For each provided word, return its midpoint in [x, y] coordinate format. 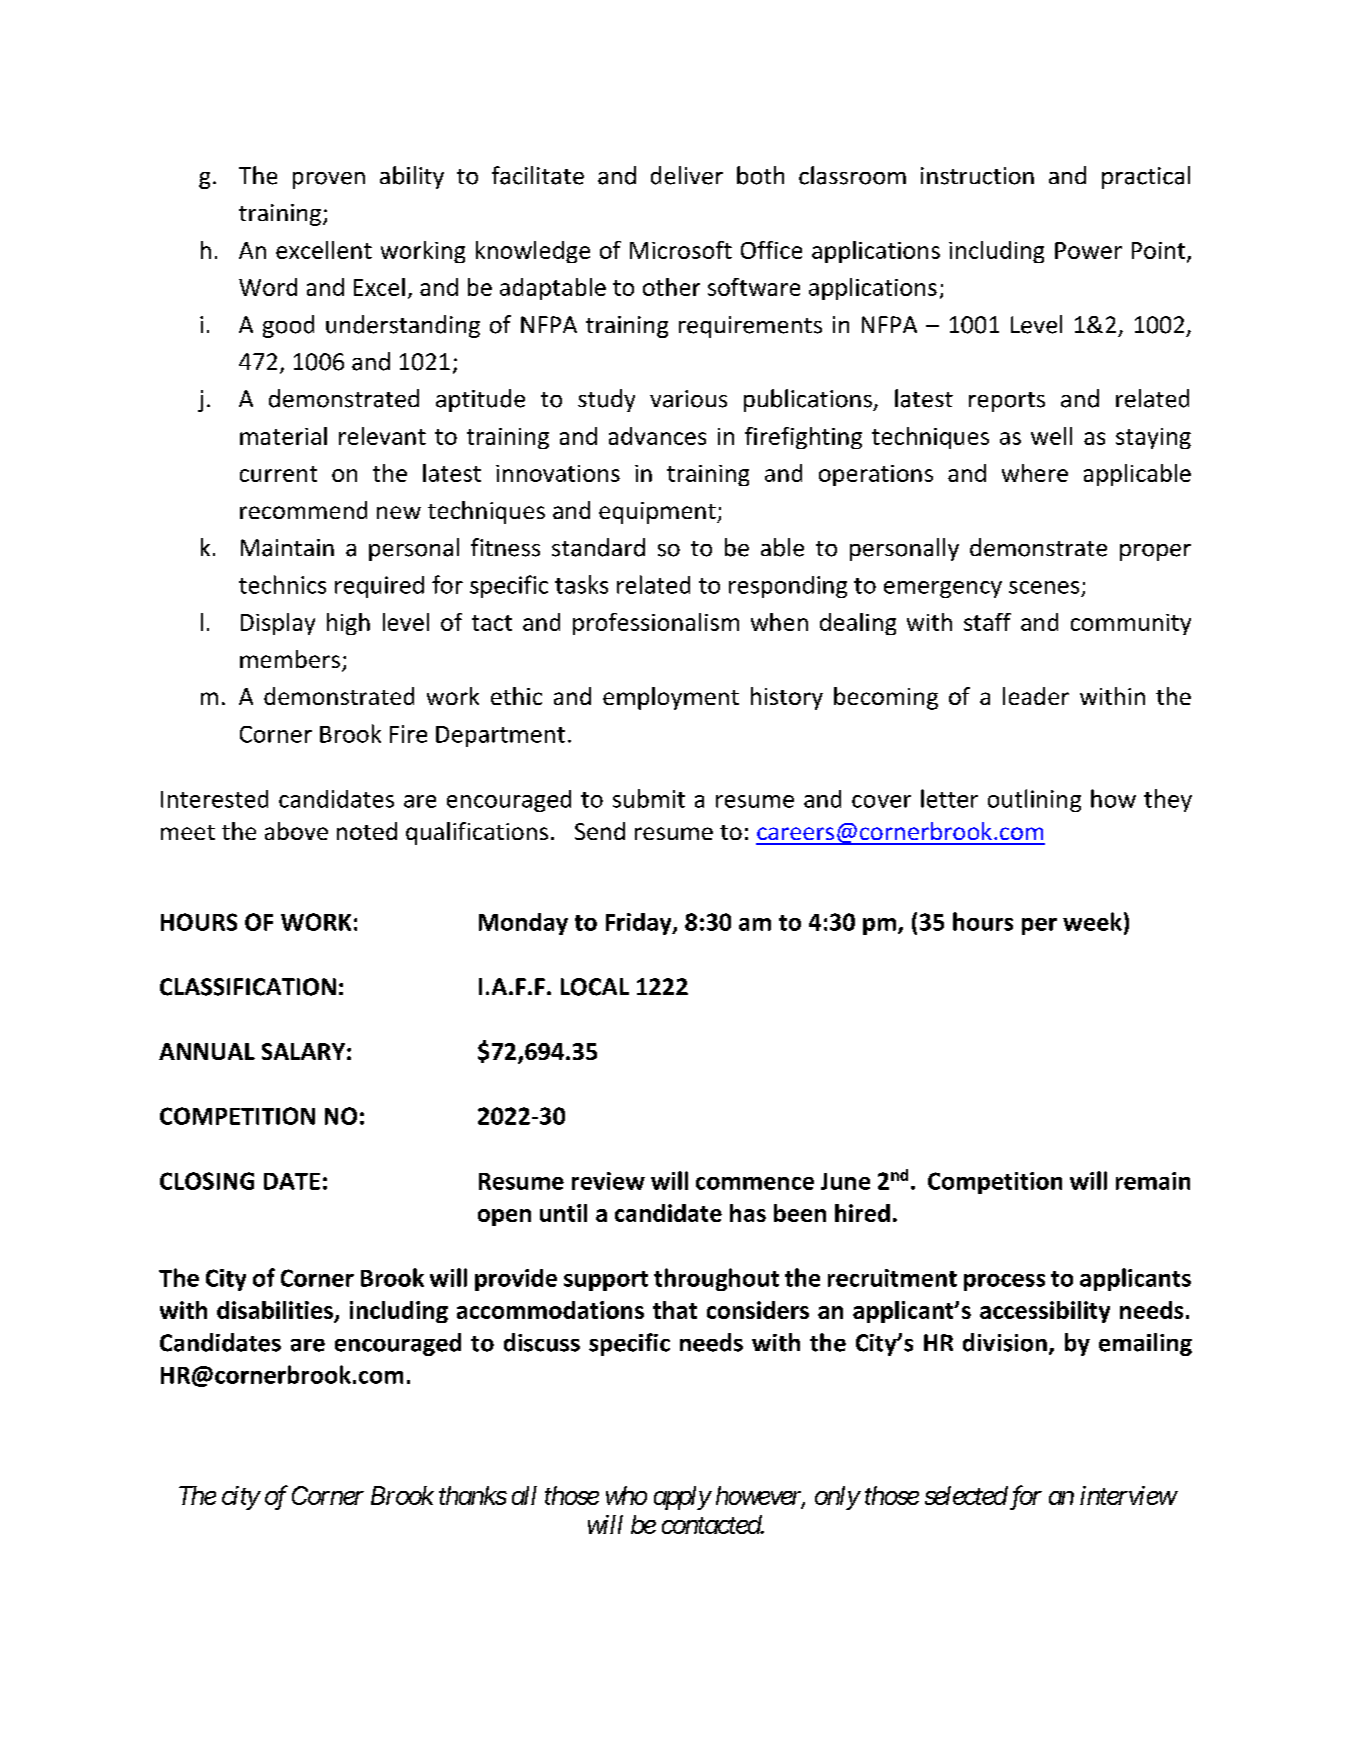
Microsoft [681, 250]
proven [329, 180]
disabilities [276, 1311]
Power [1088, 250]
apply [682, 1498]
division [1005, 1342]
